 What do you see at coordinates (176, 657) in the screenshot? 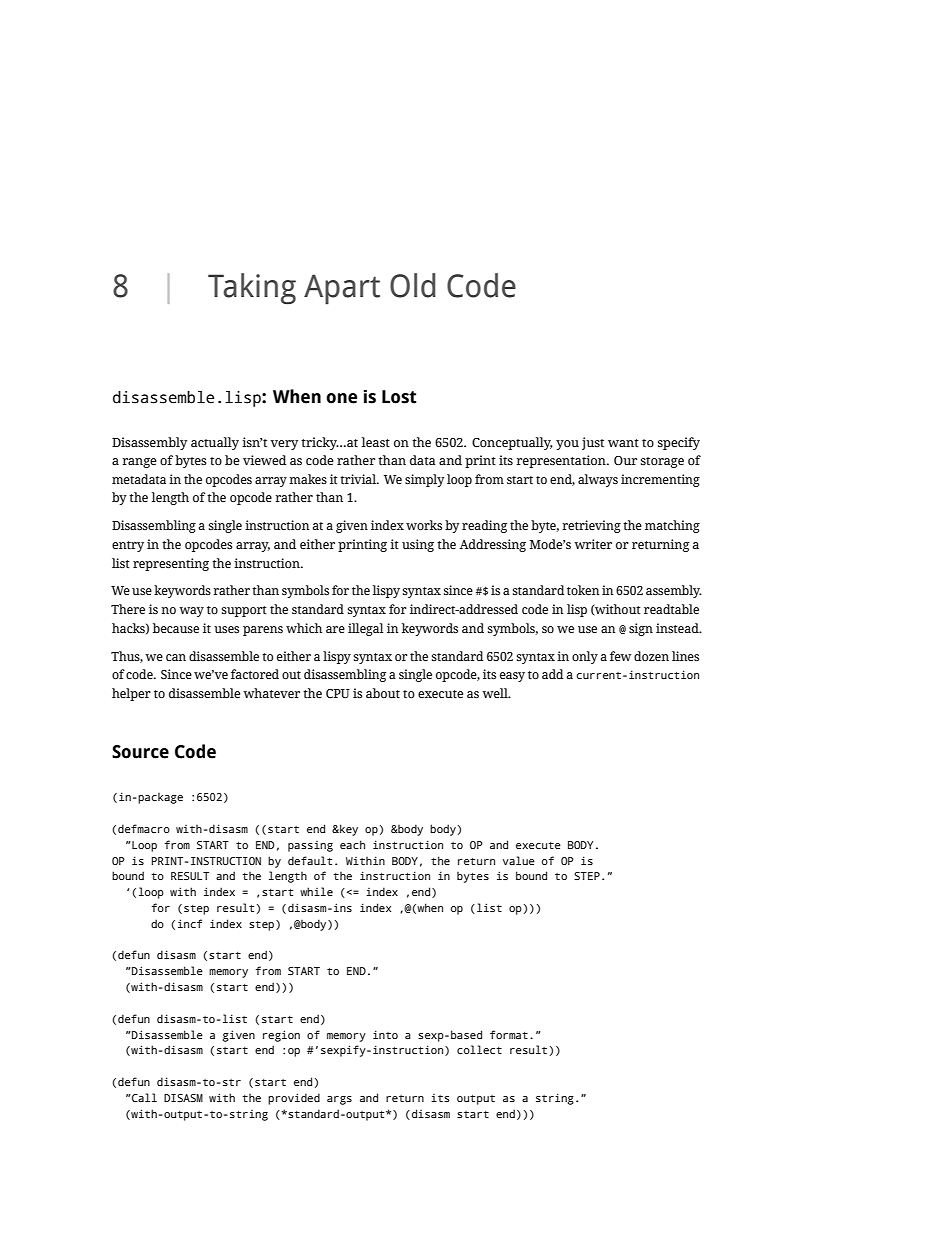
I see `can` at bounding box center [176, 657].
